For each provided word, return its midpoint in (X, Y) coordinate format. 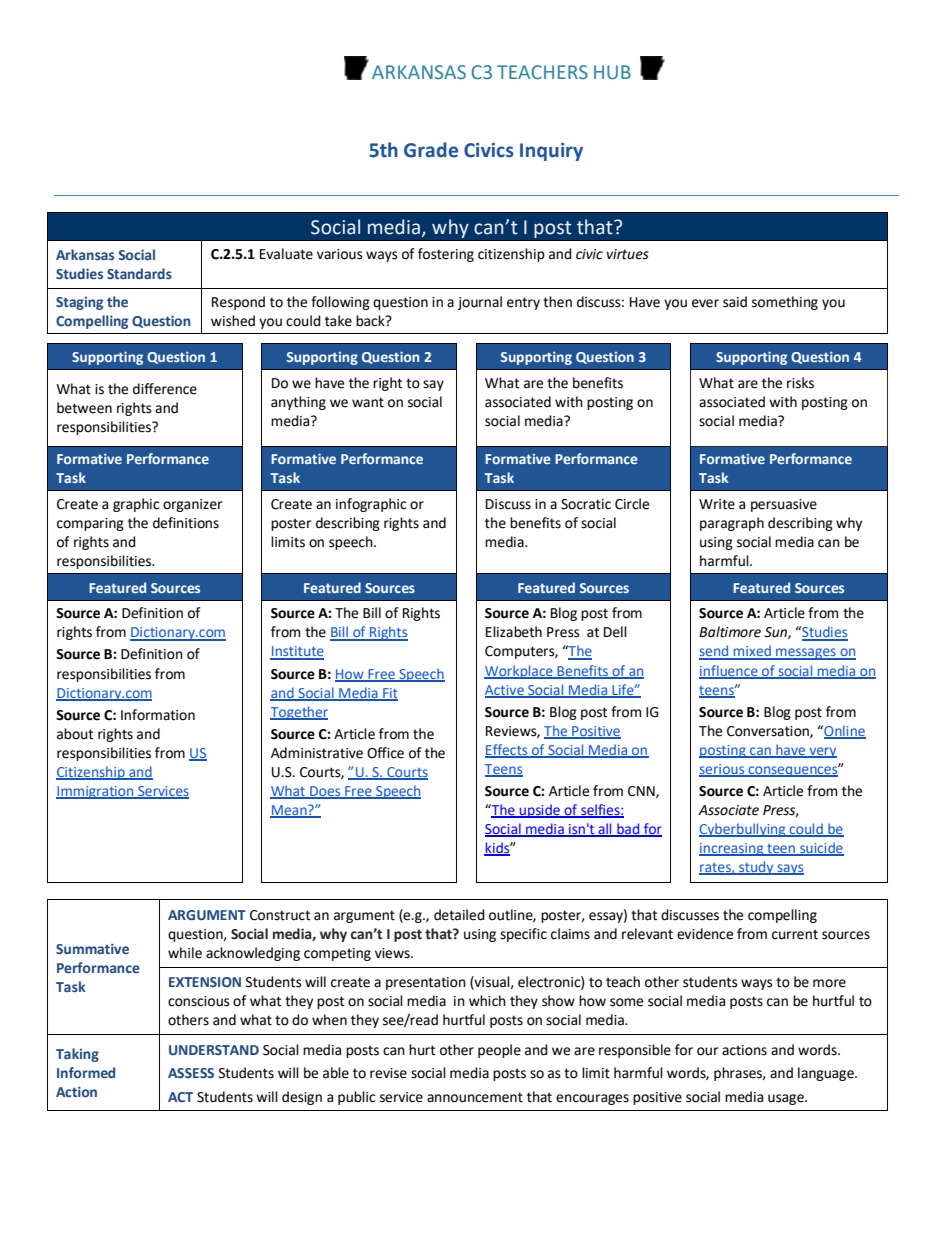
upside (540, 811)
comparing (90, 524)
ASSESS (191, 1073)
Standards (139, 273)
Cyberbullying (743, 830)
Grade (431, 150)
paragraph (732, 524)
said (735, 302)
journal (480, 303)
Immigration (96, 792)
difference (165, 389)
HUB (612, 72)
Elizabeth (514, 632)
